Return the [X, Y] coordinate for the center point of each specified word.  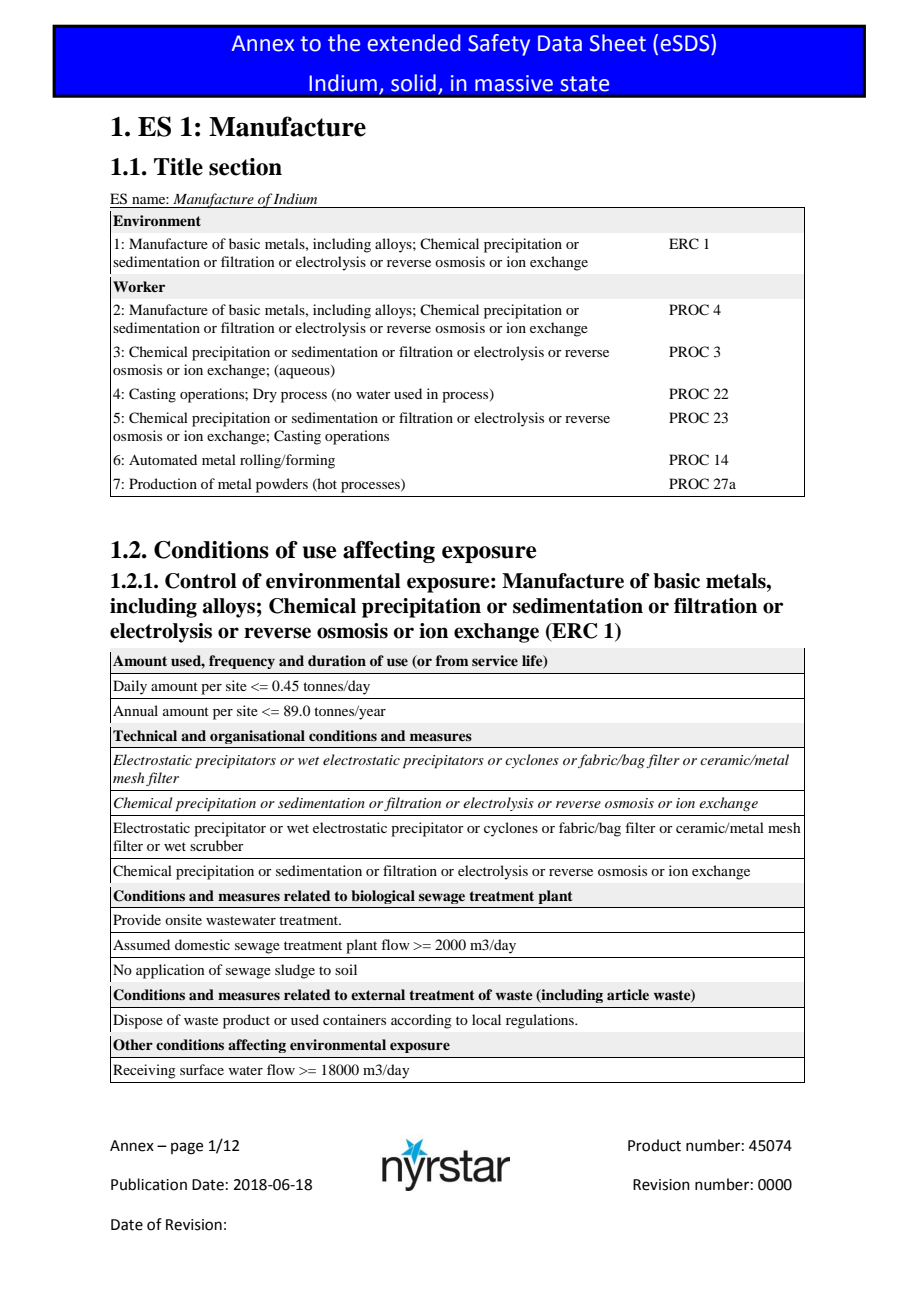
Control [201, 581]
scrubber [217, 845]
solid [413, 83]
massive [514, 83]
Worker [139, 286]
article [628, 994]
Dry [265, 395]
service [495, 660]
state [585, 84]
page [187, 1148]
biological [383, 897]
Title [178, 167]
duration [337, 660]
